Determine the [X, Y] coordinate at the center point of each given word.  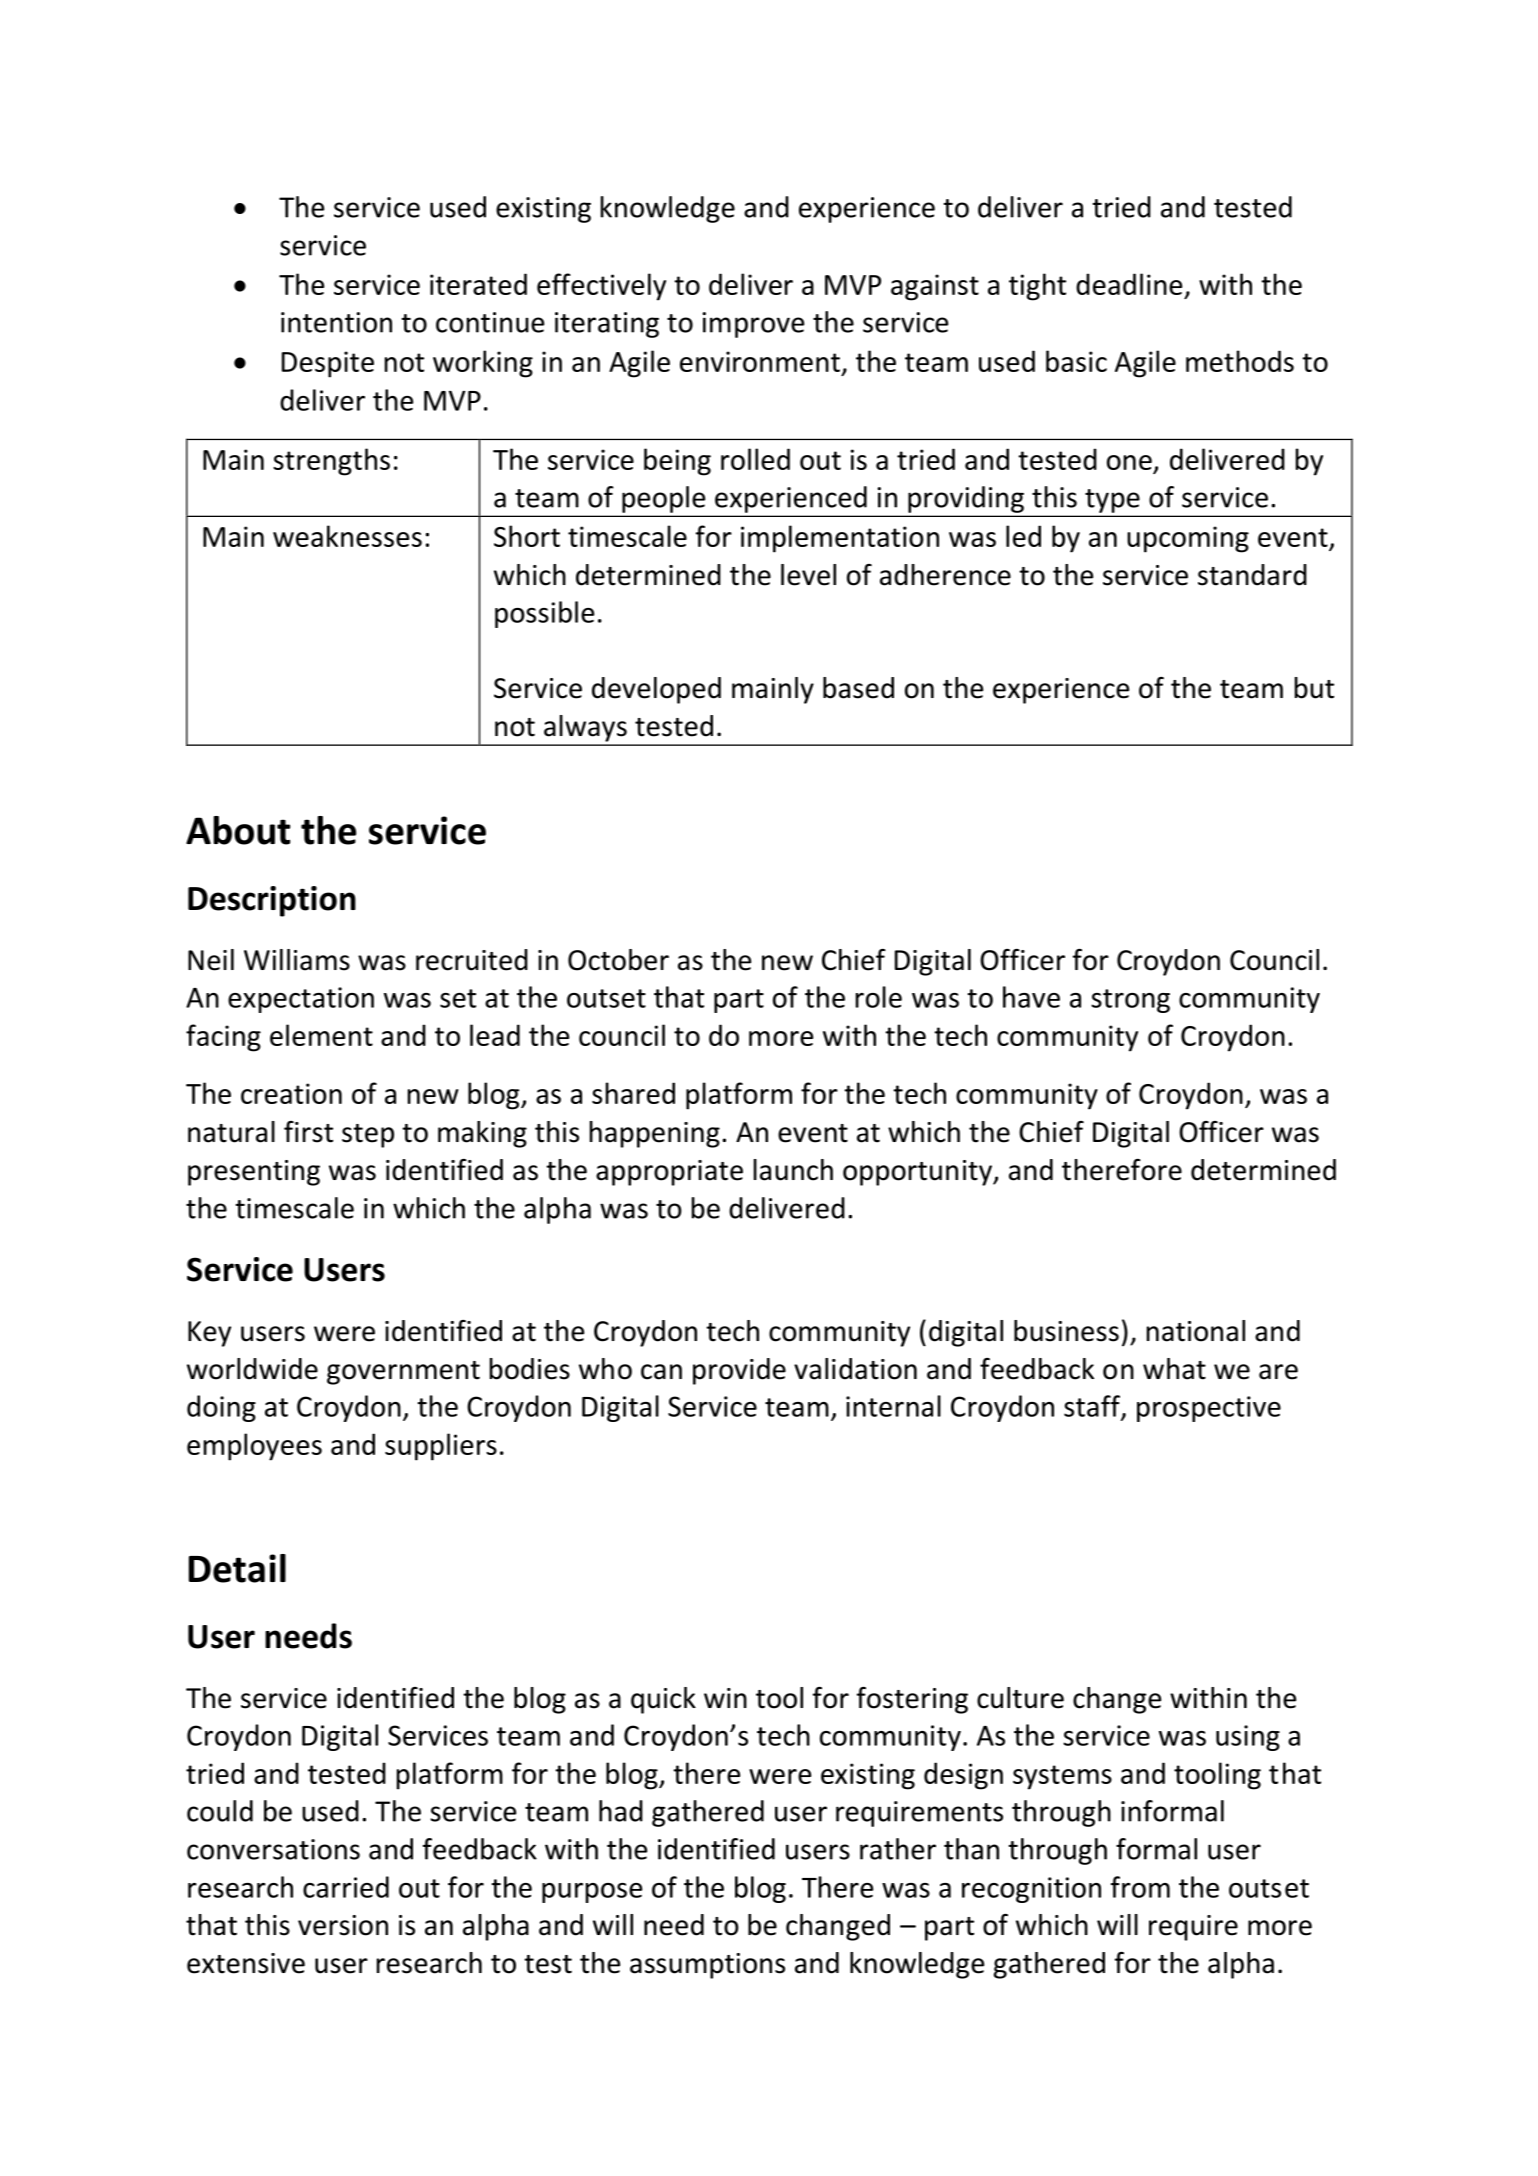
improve [753, 325]
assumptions [707, 1966]
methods [1240, 361]
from [1140, 1887]
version [343, 1925]
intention [336, 322]
